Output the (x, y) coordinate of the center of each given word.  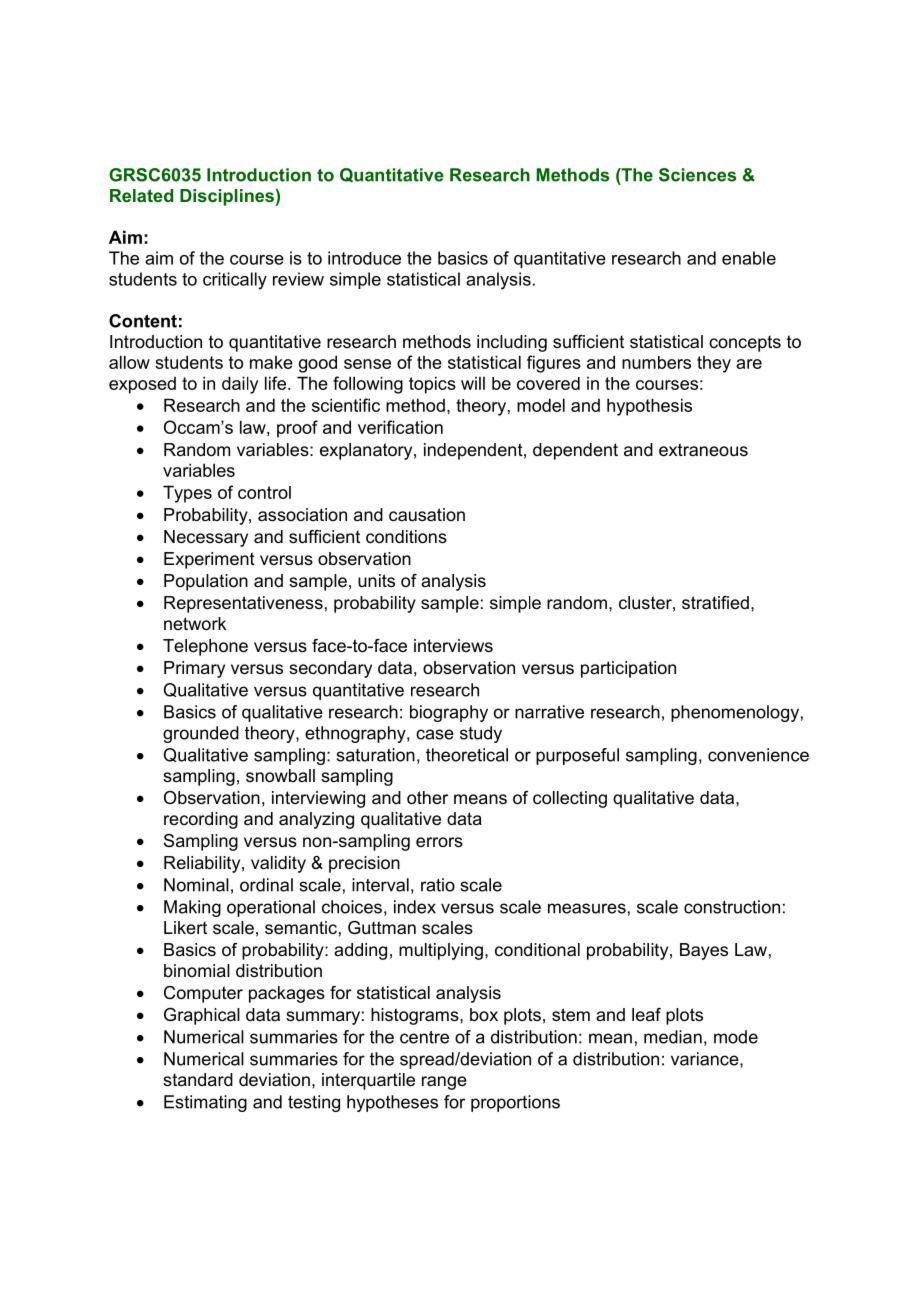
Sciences (697, 175)
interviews (453, 645)
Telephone (205, 647)
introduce (364, 258)
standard (198, 1079)
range (444, 1083)
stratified (715, 602)
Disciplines (227, 197)
